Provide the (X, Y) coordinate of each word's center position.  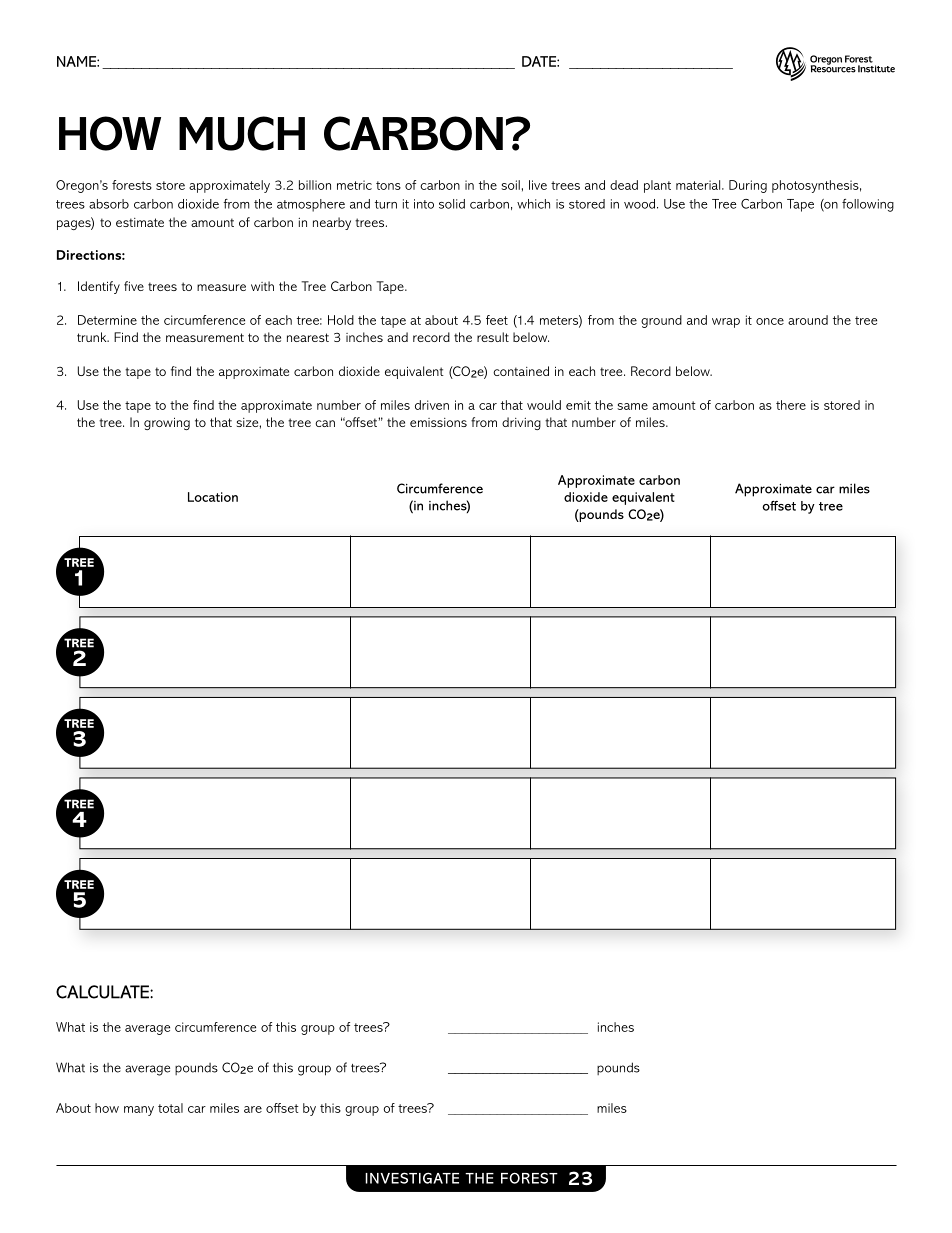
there (791, 405)
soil (510, 185)
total (170, 1108)
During (748, 186)
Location (213, 497)
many (139, 1111)
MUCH (242, 133)
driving (521, 423)
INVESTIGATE (412, 1178)
